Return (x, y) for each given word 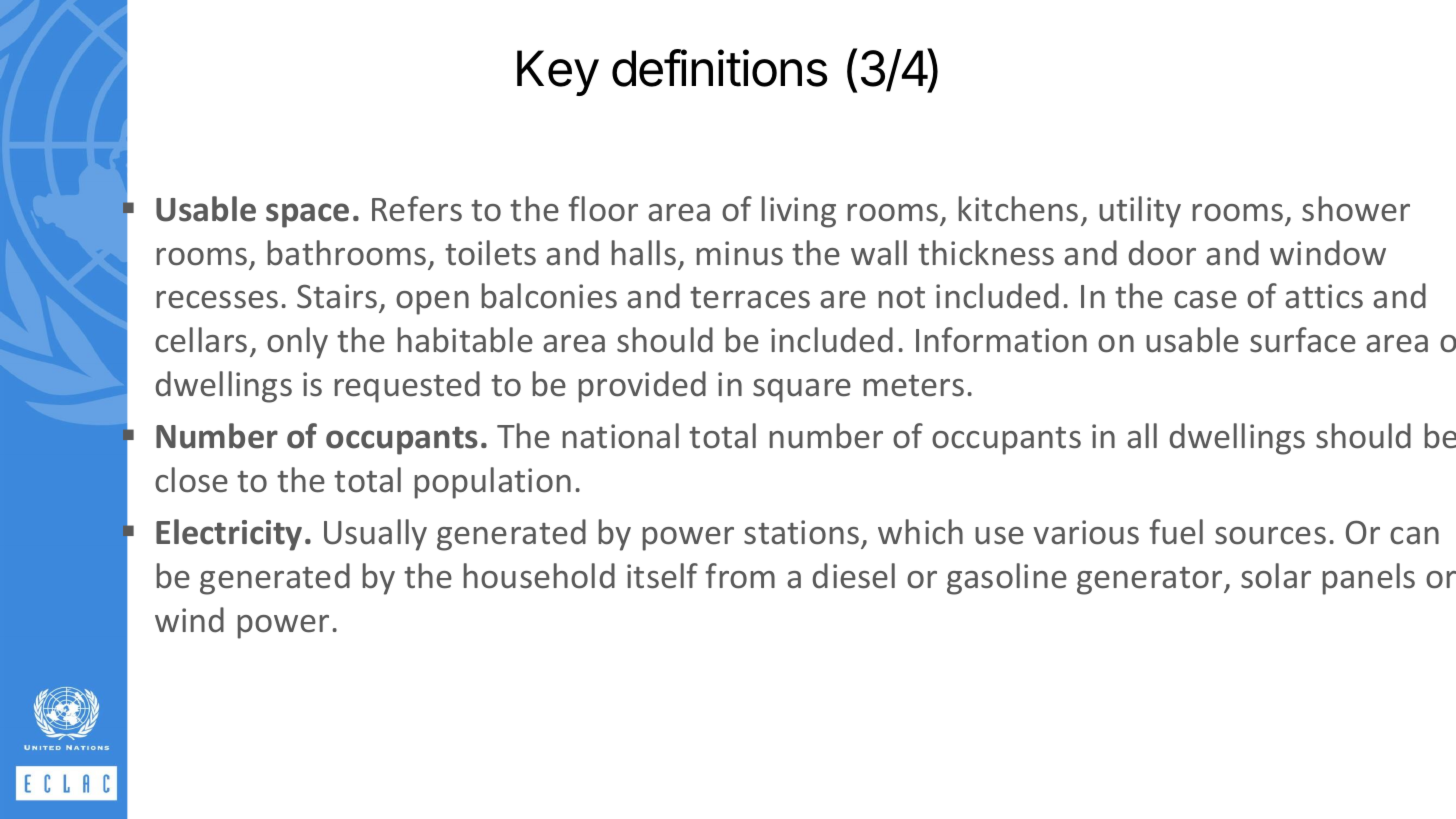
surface (1303, 340)
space (307, 215)
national (621, 436)
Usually (375, 535)
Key (558, 73)
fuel (1176, 532)
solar (1276, 576)
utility (1140, 212)
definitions (720, 68)
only (297, 343)
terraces (750, 298)
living (799, 212)
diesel (854, 576)
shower (1356, 209)
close (191, 480)
